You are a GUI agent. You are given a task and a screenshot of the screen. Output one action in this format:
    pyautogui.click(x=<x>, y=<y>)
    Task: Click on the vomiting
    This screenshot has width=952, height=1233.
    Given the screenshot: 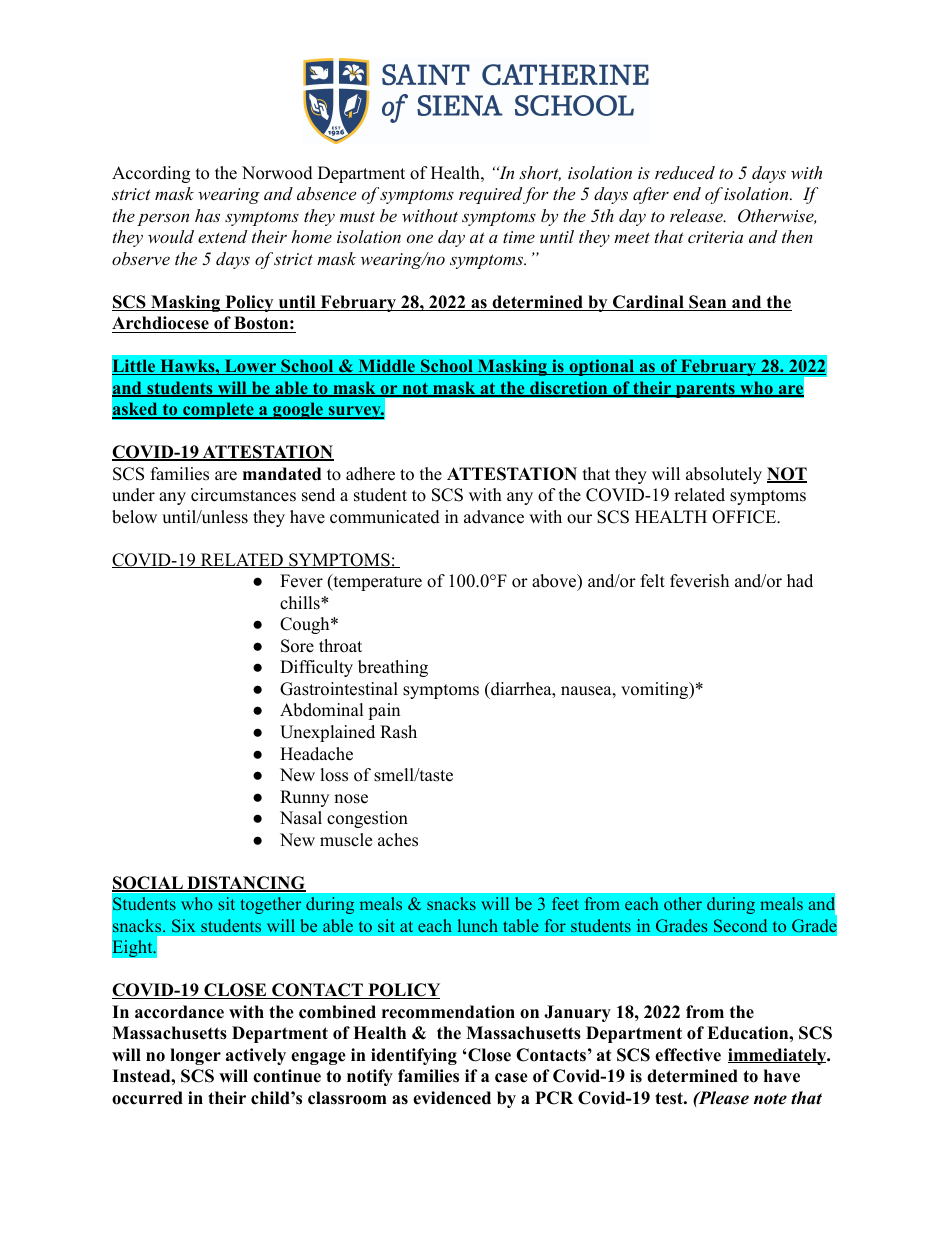 What is the action you would take?
    pyautogui.click(x=655, y=690)
